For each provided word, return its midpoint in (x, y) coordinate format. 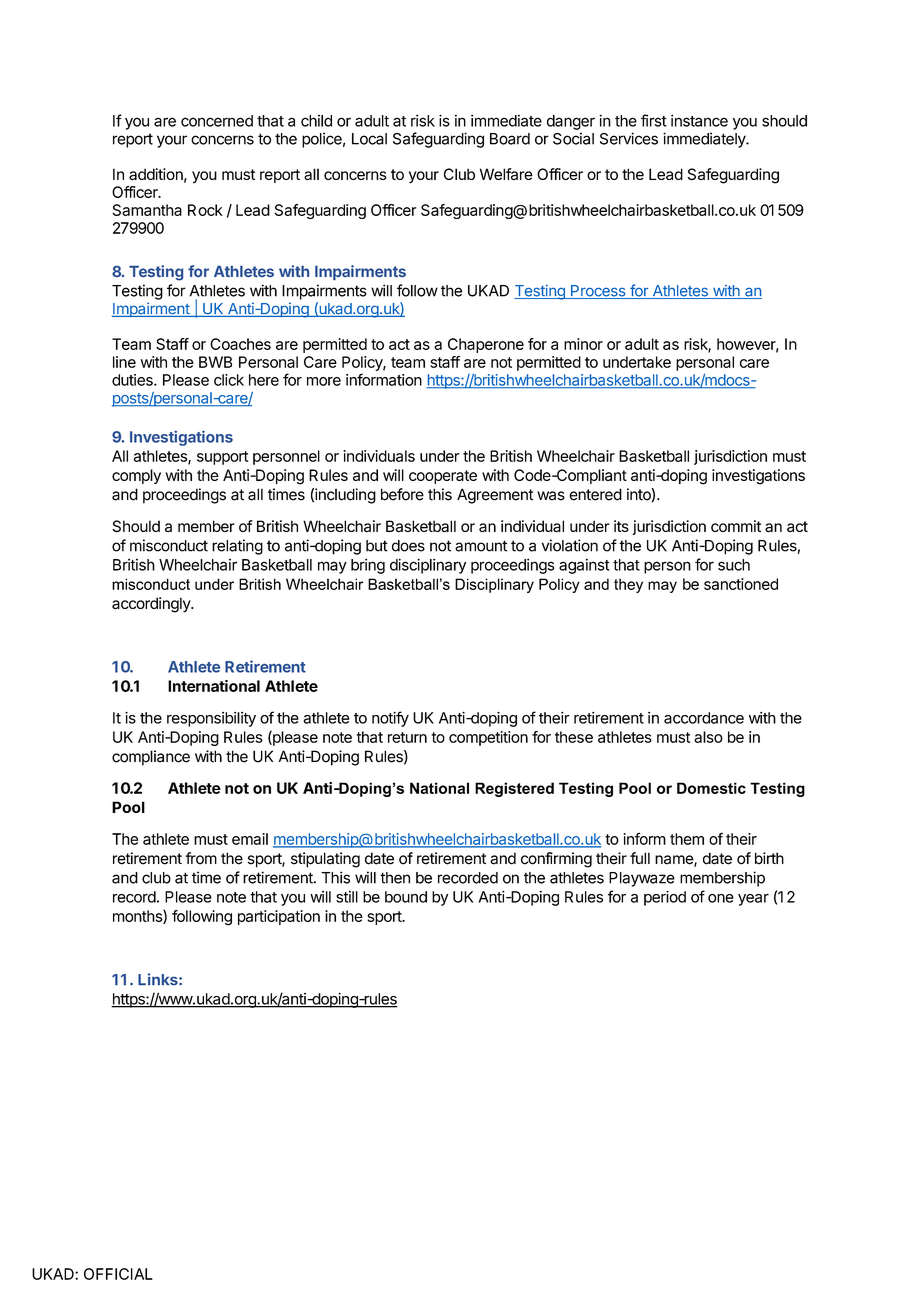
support (222, 458)
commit (736, 526)
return (407, 737)
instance (699, 120)
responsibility (211, 719)
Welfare (506, 174)
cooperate (443, 477)
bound (406, 897)
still (347, 897)
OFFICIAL (118, 1274)
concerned (217, 121)
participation (279, 917)
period (665, 898)
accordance (704, 718)
